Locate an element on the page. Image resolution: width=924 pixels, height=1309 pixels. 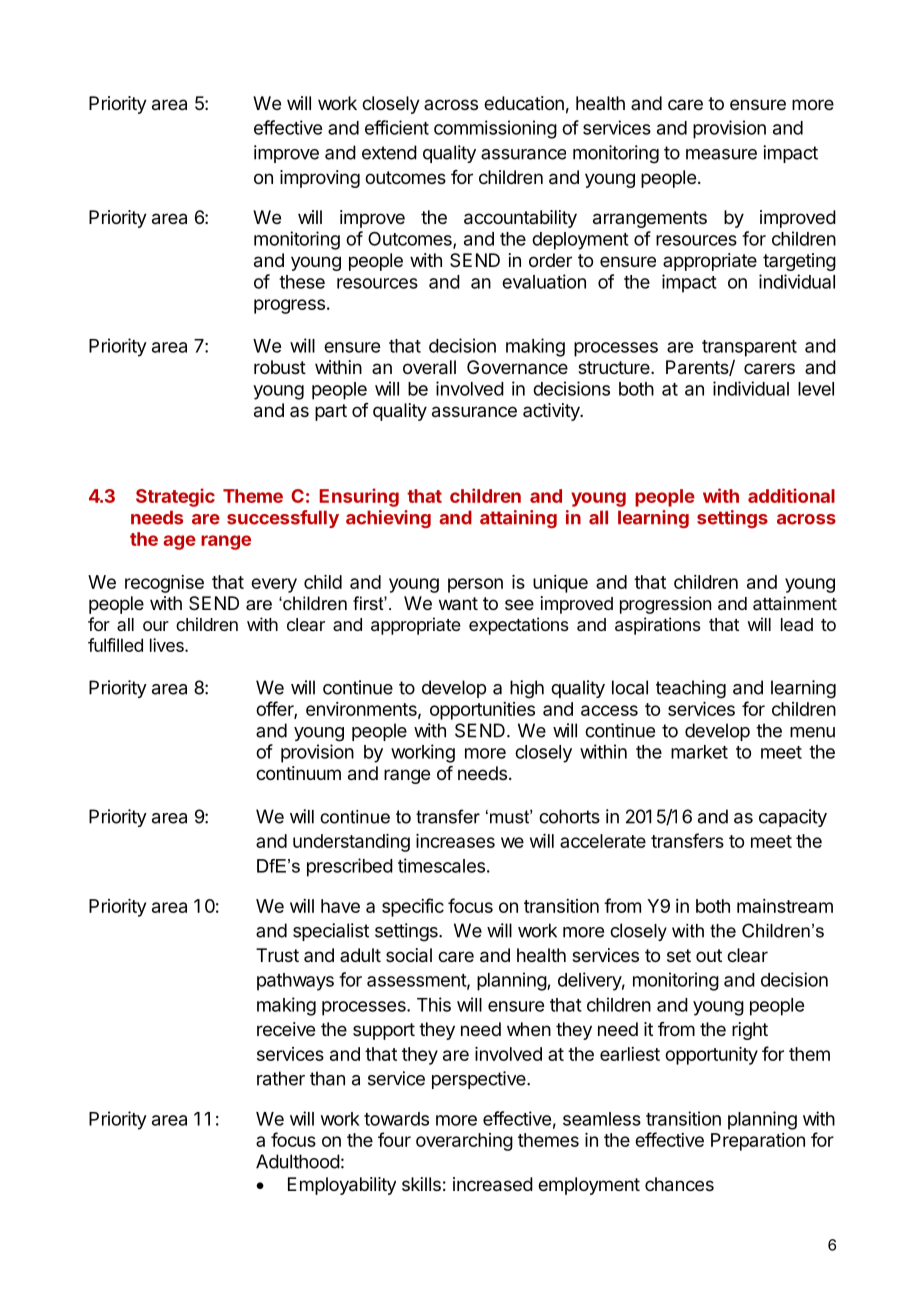
commissioning is located at coordinates (495, 129).
